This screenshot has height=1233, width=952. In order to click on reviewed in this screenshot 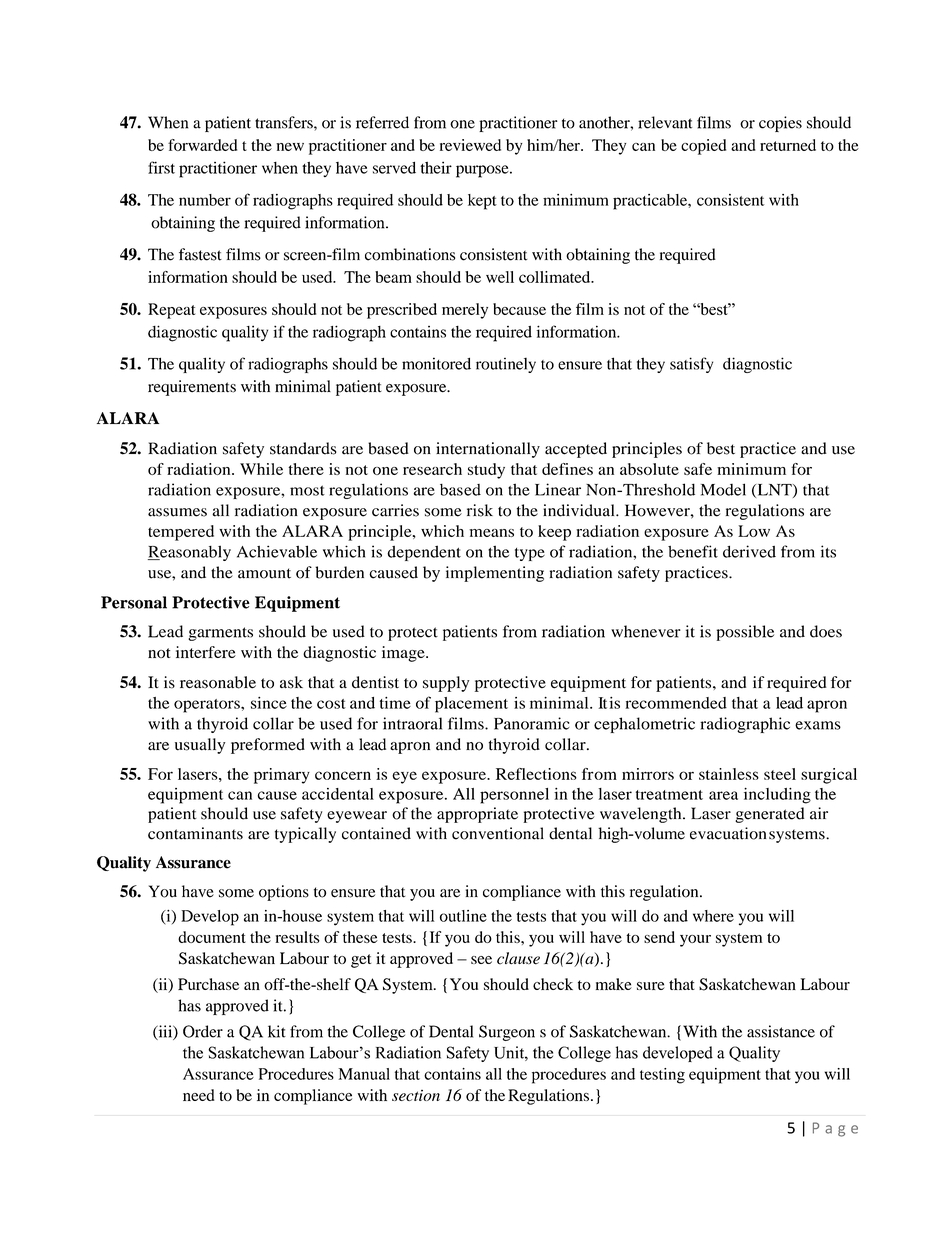, I will do `click(470, 145)`.
